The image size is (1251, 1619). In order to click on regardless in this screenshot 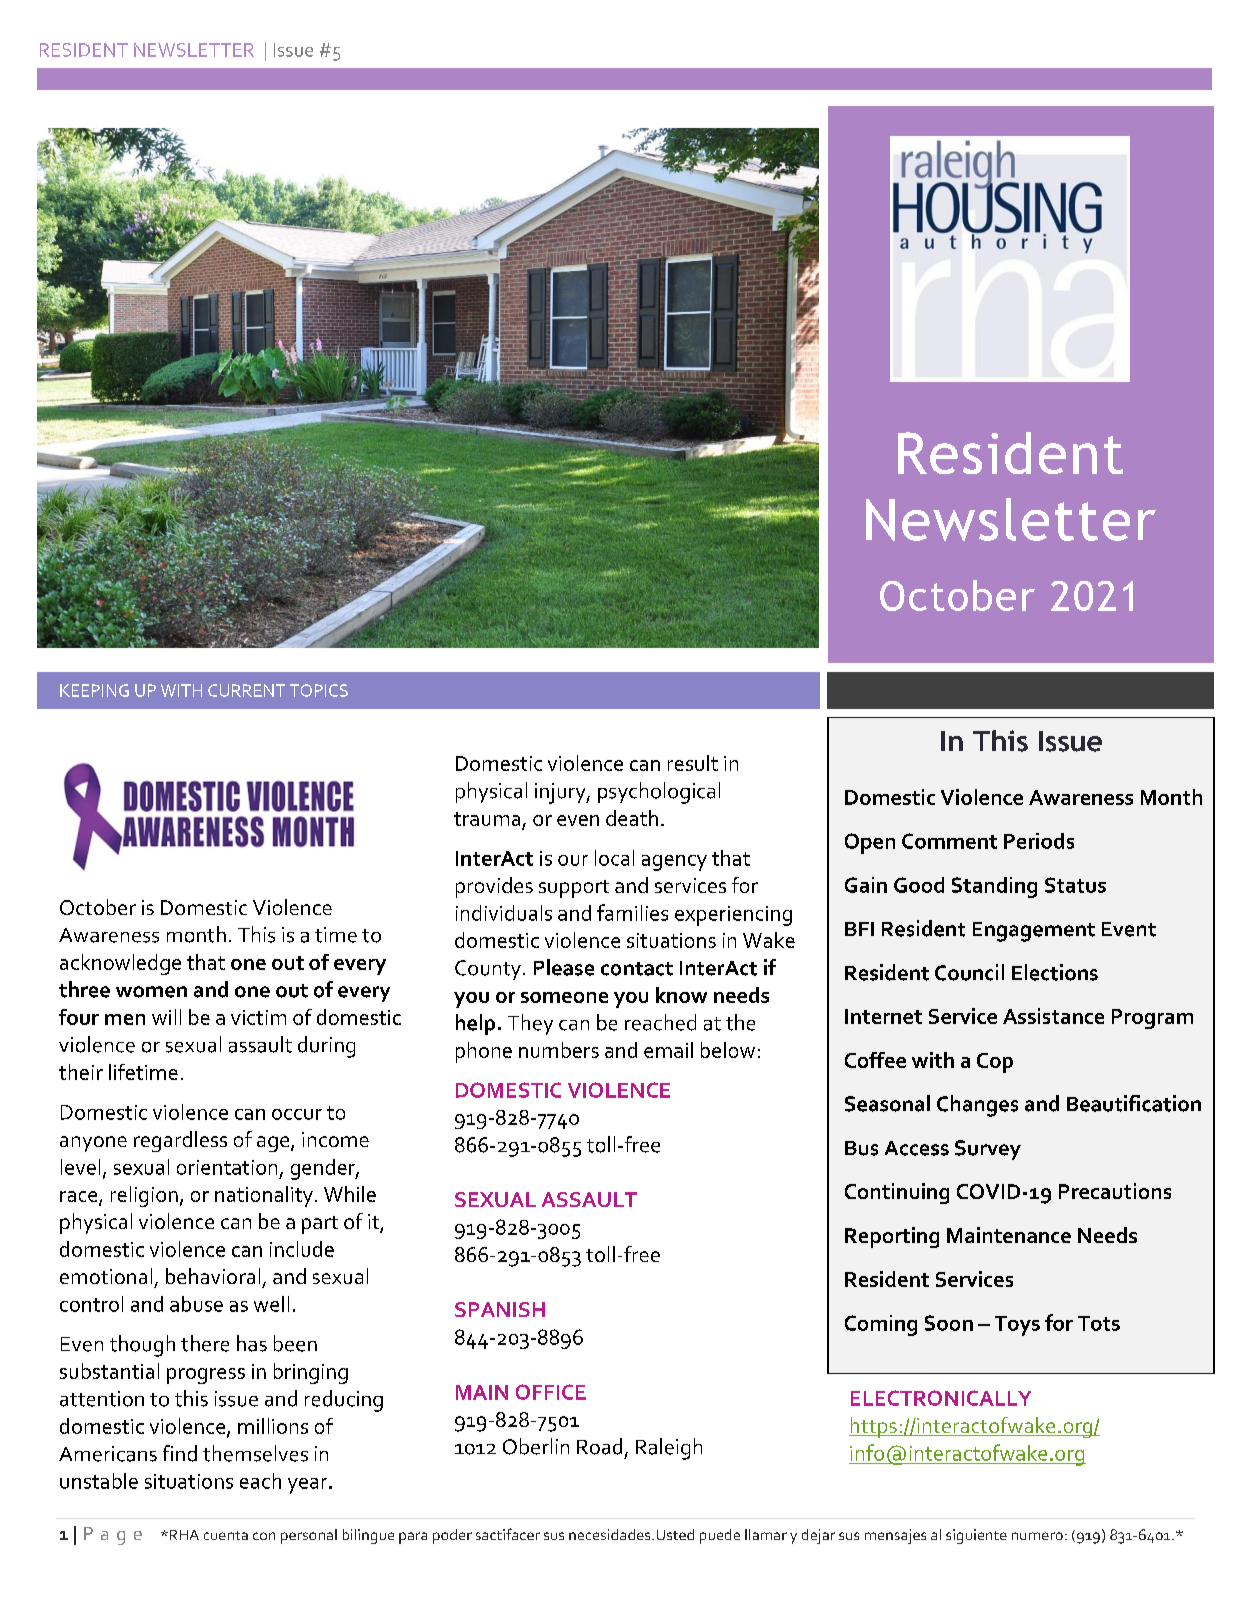, I will do `click(180, 1141)`.
